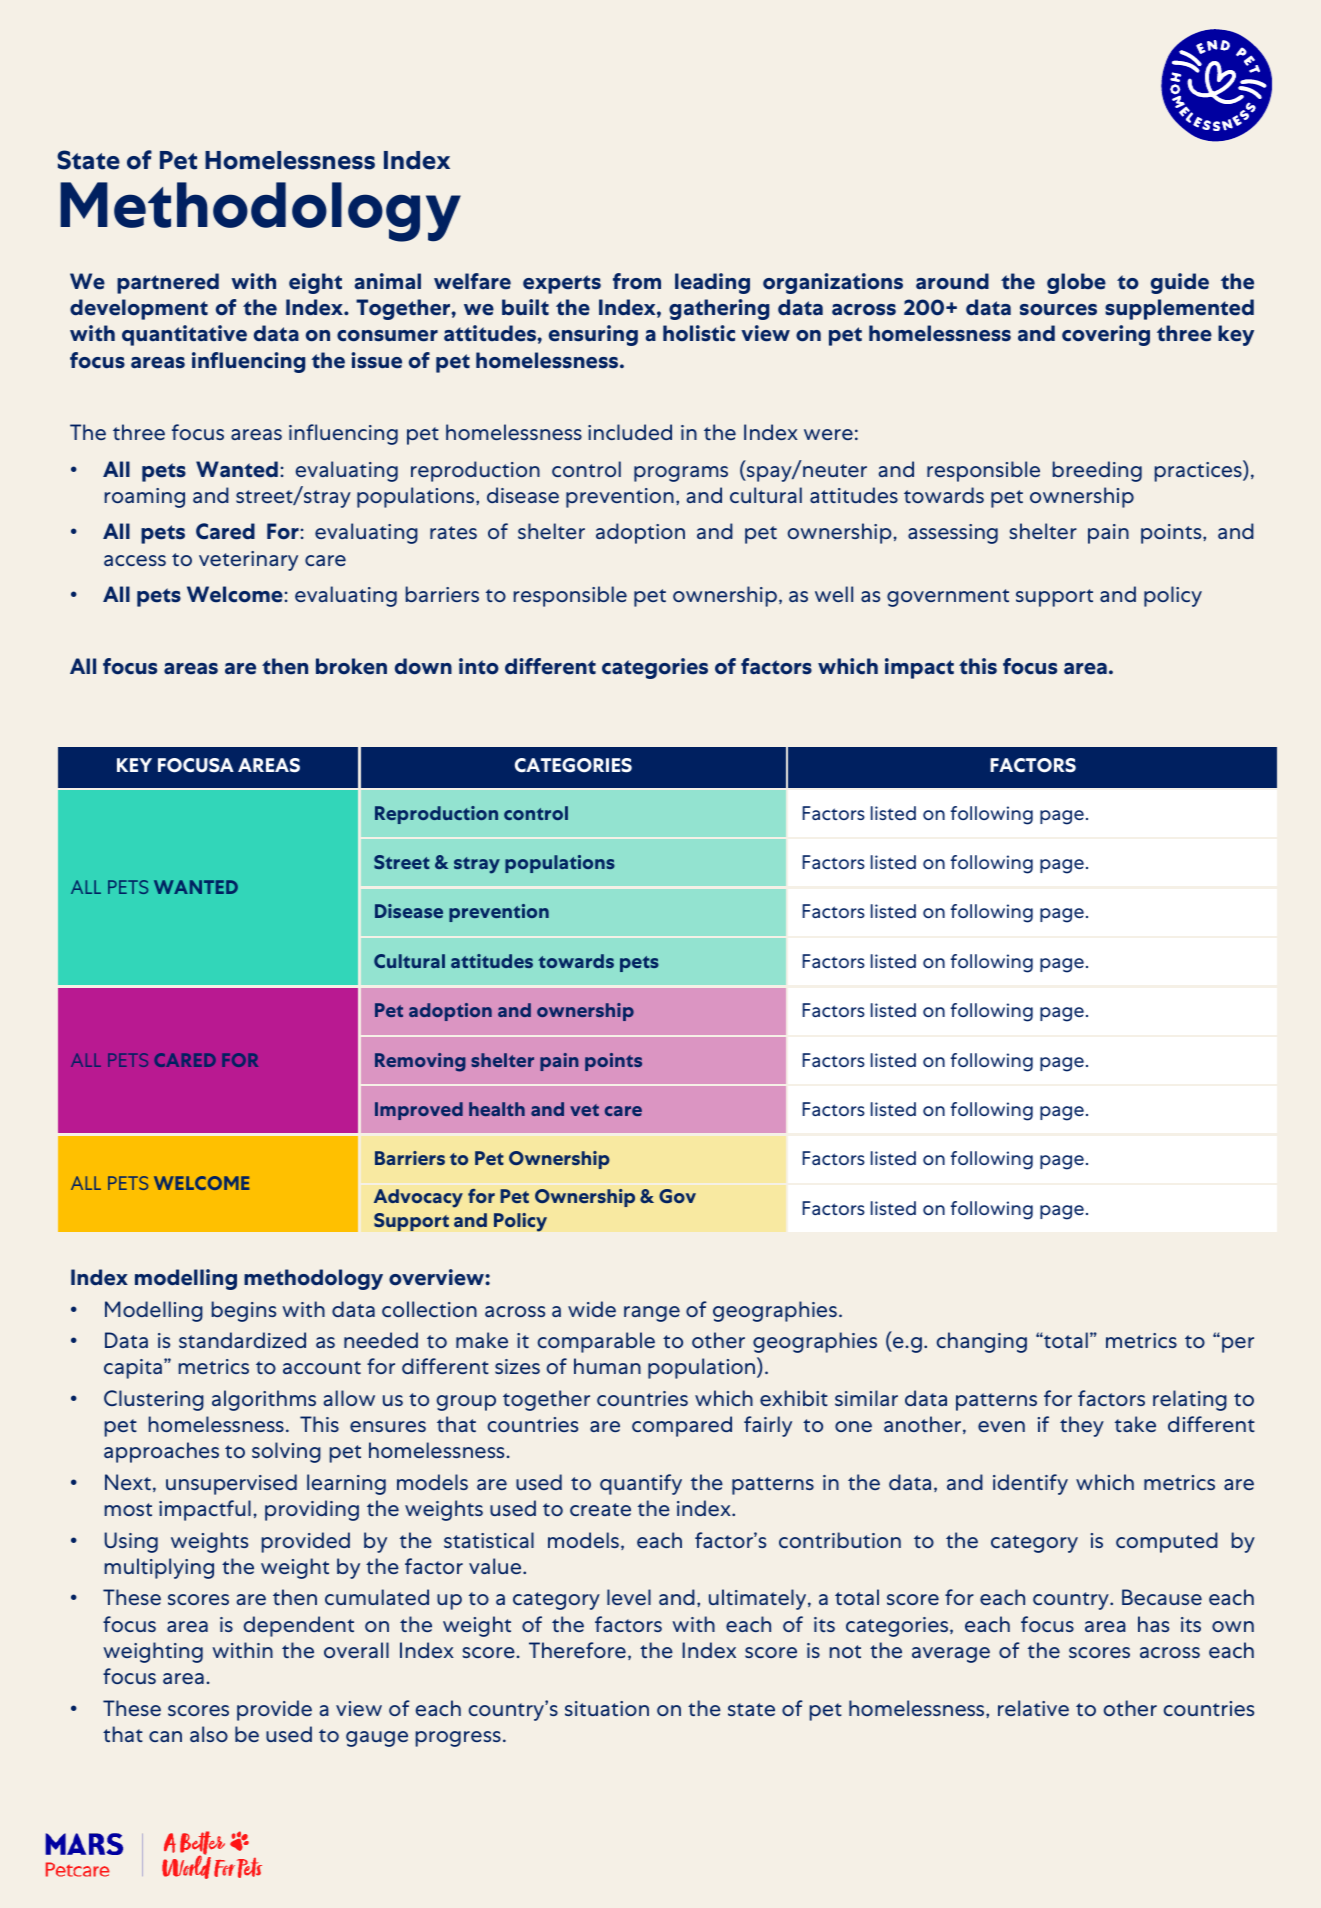 Image resolution: width=1321 pixels, height=1908 pixels. What do you see at coordinates (948, 598) in the screenshot?
I see `government` at bounding box center [948, 598].
